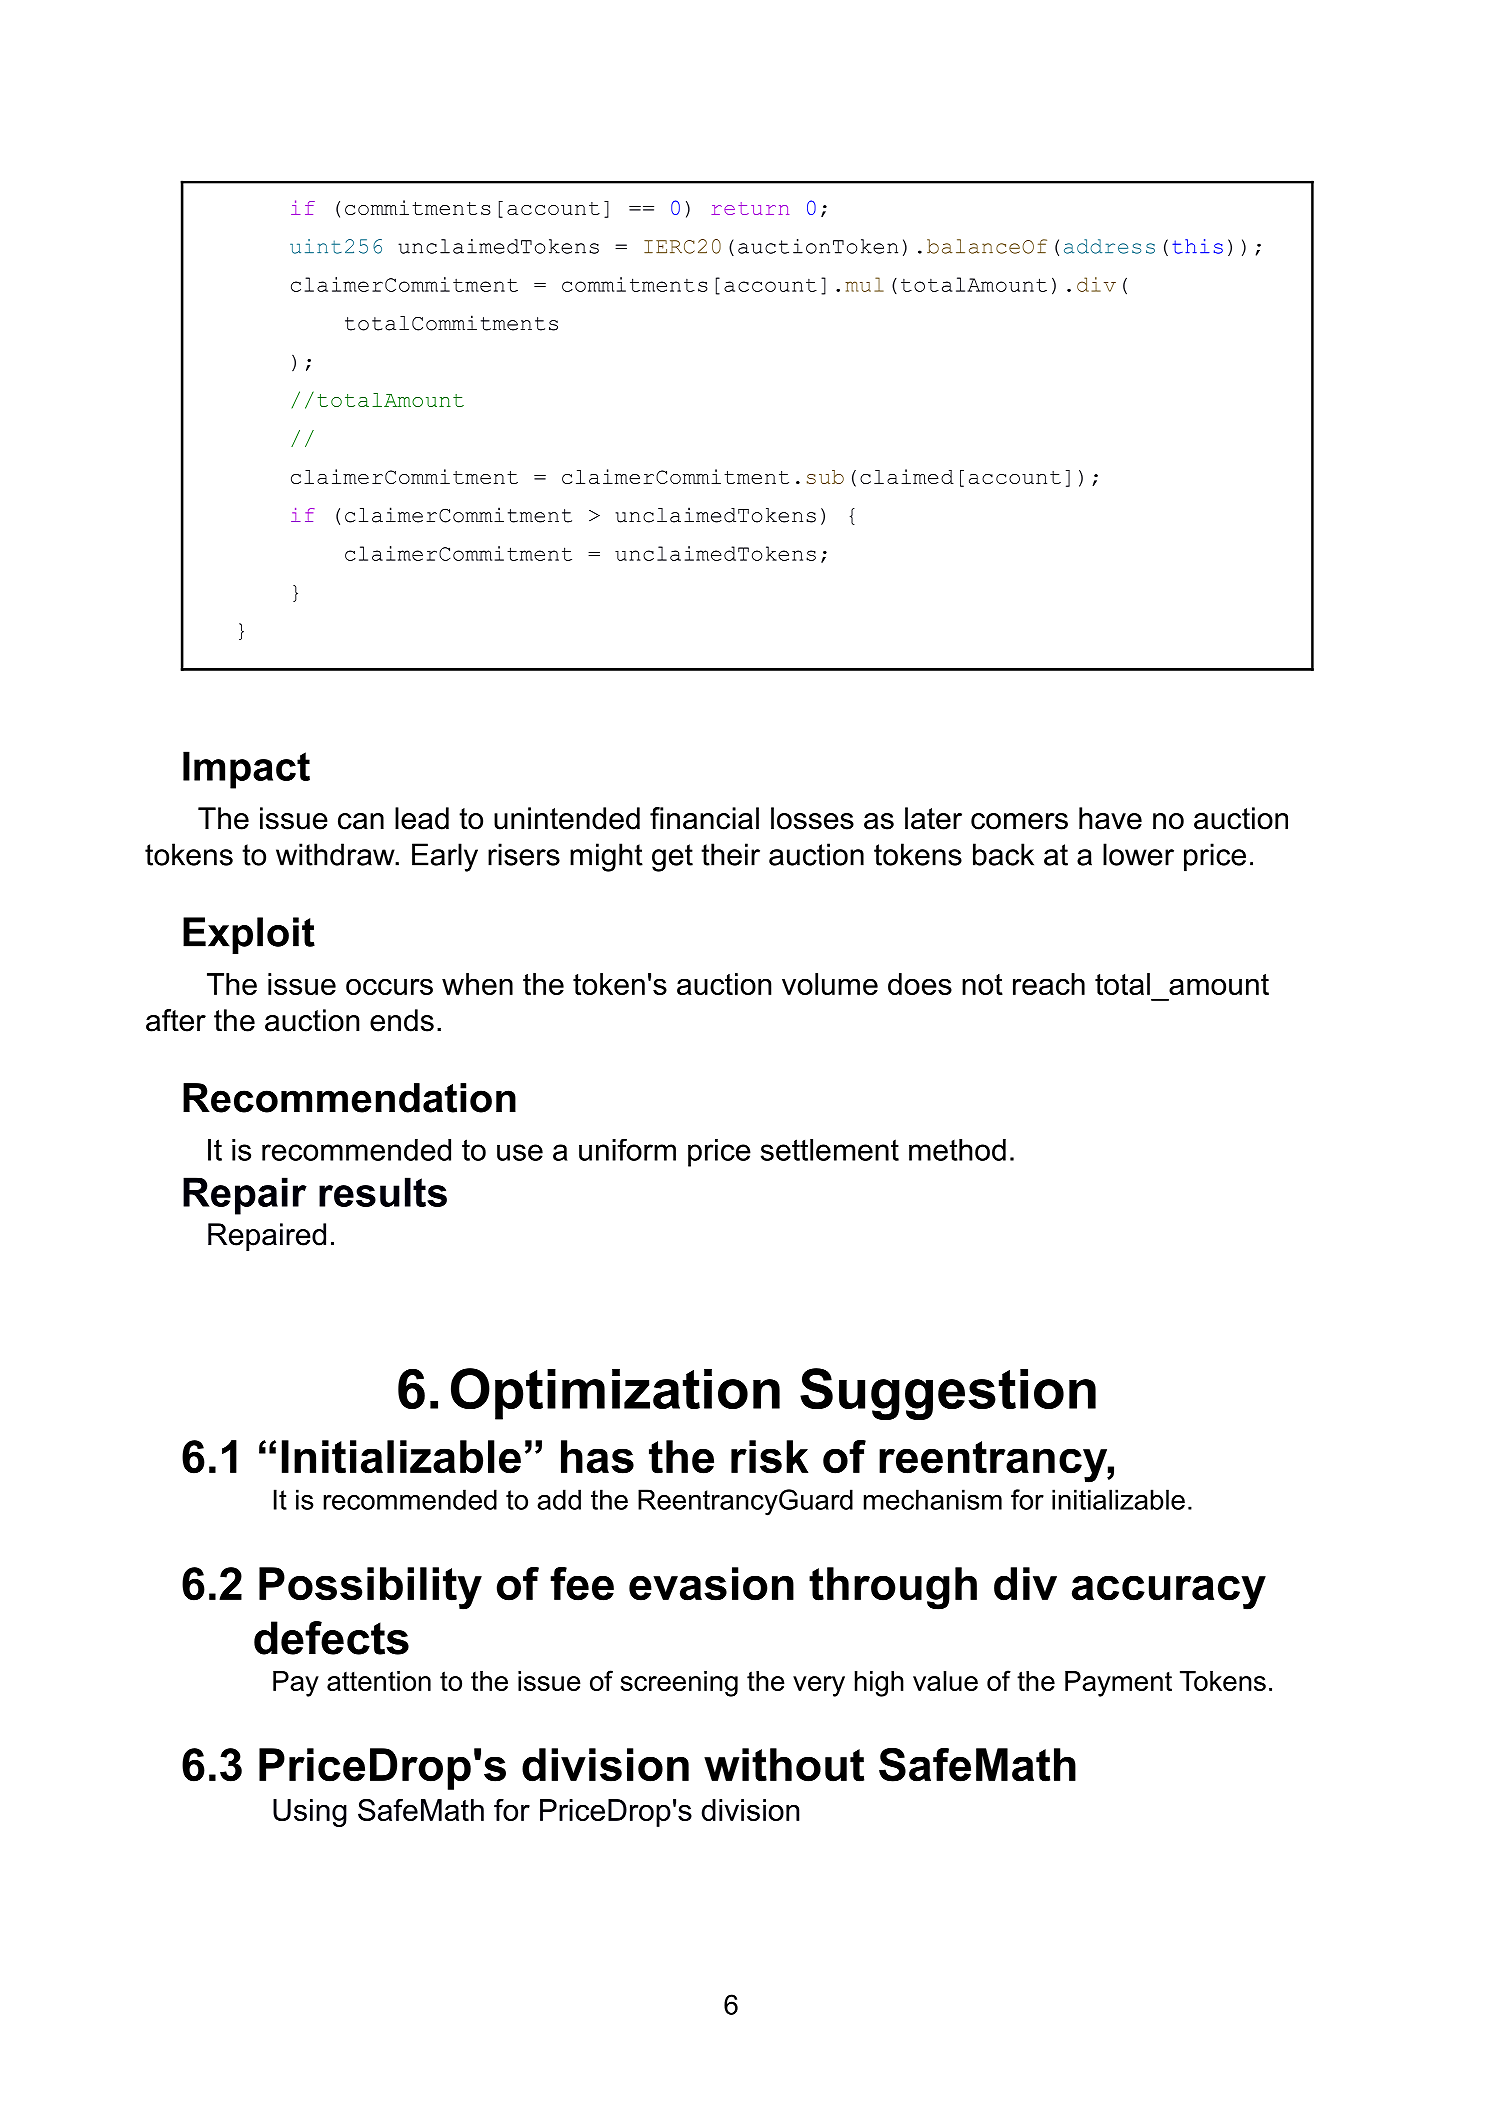 The width and height of the screenshot is (1497, 2115). I want to click on results, so click(383, 1192).
